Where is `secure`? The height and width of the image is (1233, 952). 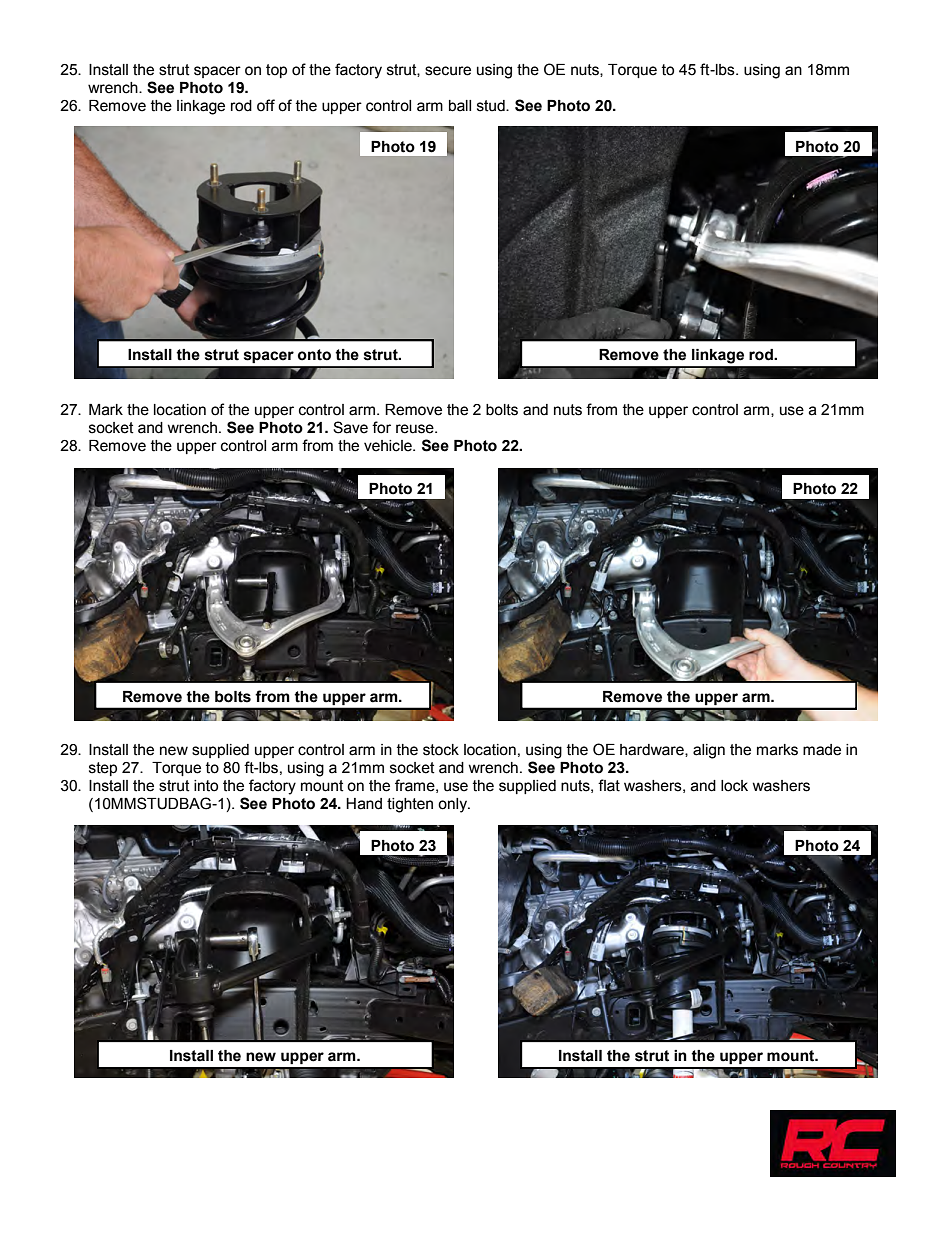 secure is located at coordinates (448, 71).
